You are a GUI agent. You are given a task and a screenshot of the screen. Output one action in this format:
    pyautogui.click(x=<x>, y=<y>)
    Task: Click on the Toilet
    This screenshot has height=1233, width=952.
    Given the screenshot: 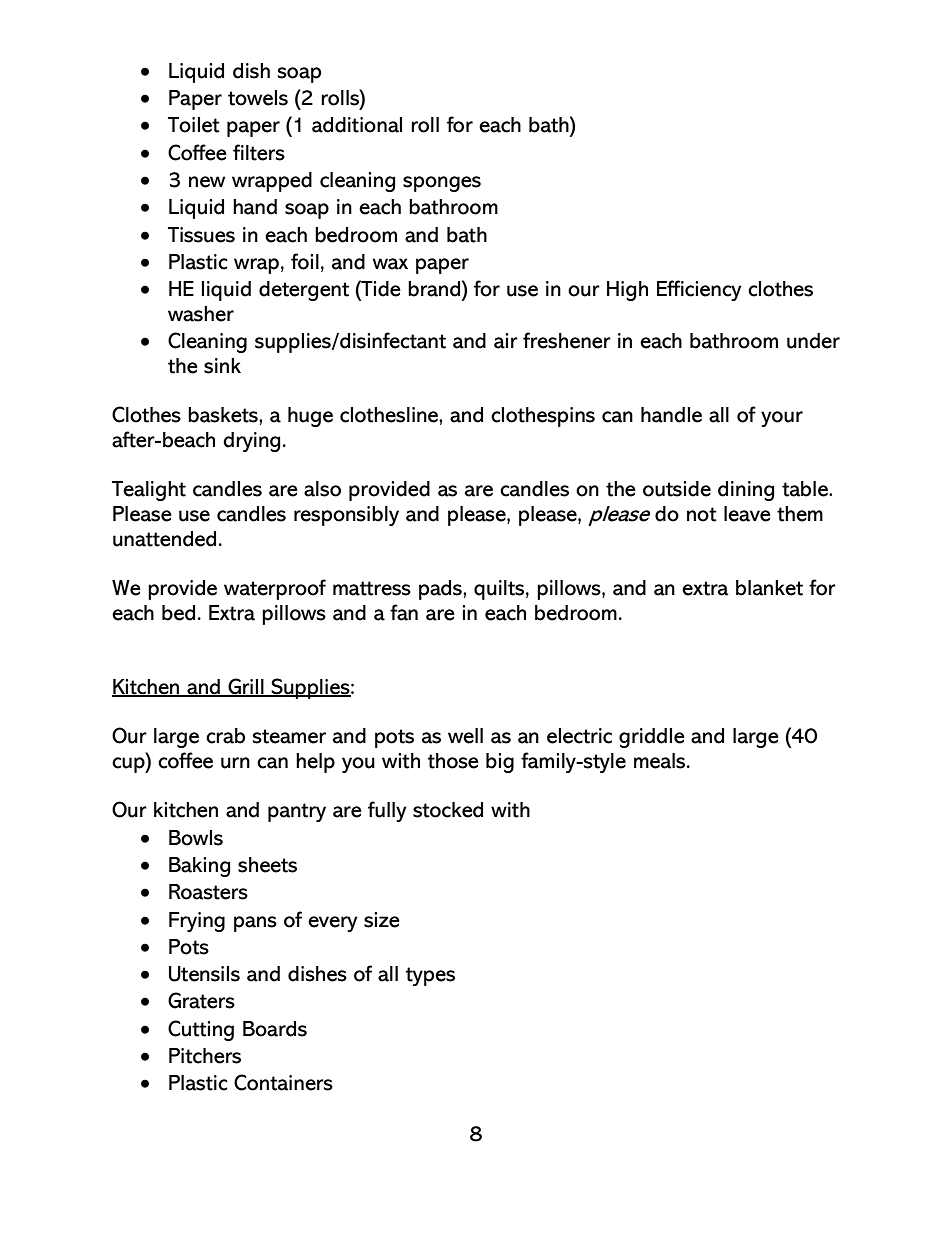 What is the action you would take?
    pyautogui.click(x=194, y=125)
